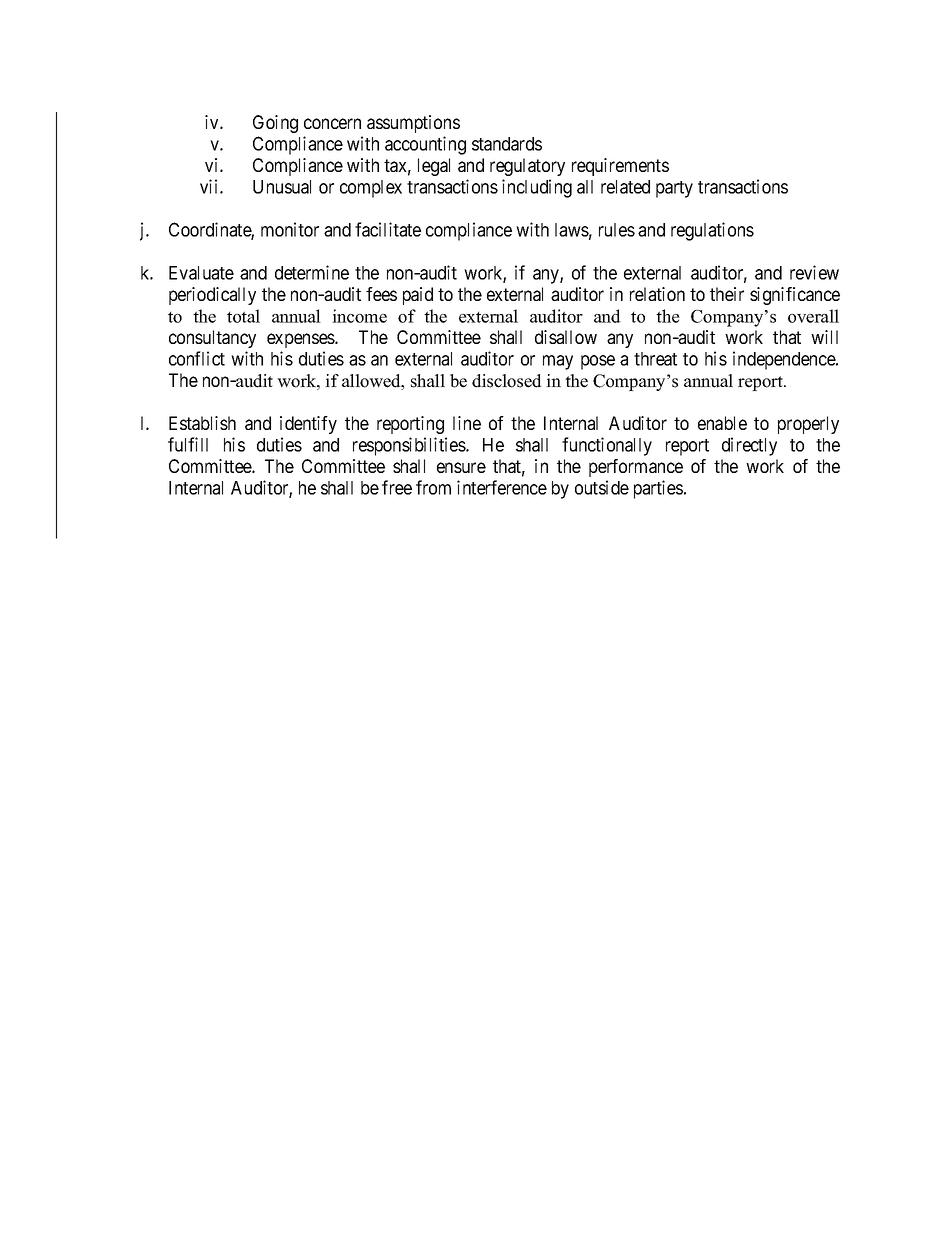  I want to click on free, so click(397, 487).
